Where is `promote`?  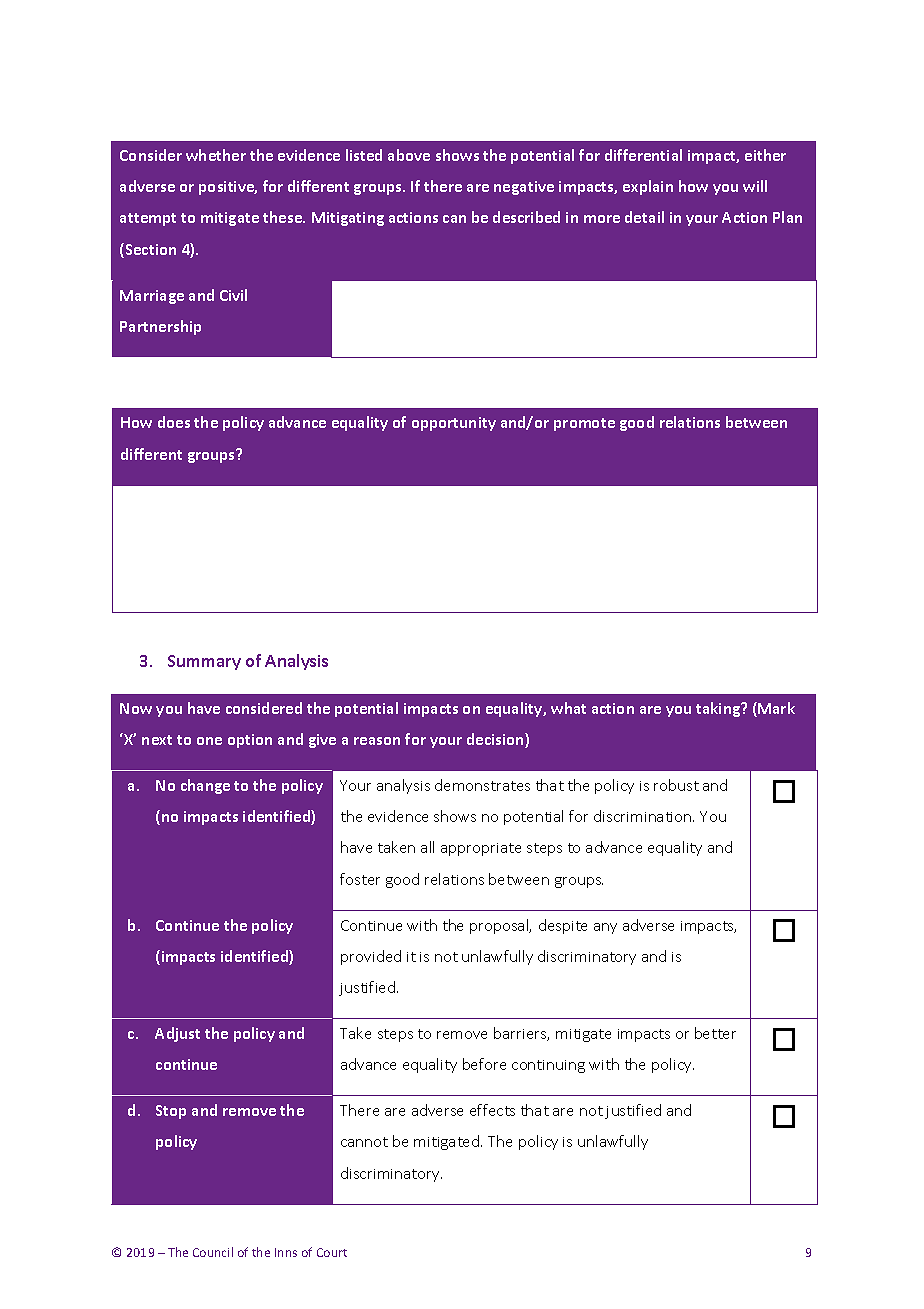 promote is located at coordinates (584, 424).
